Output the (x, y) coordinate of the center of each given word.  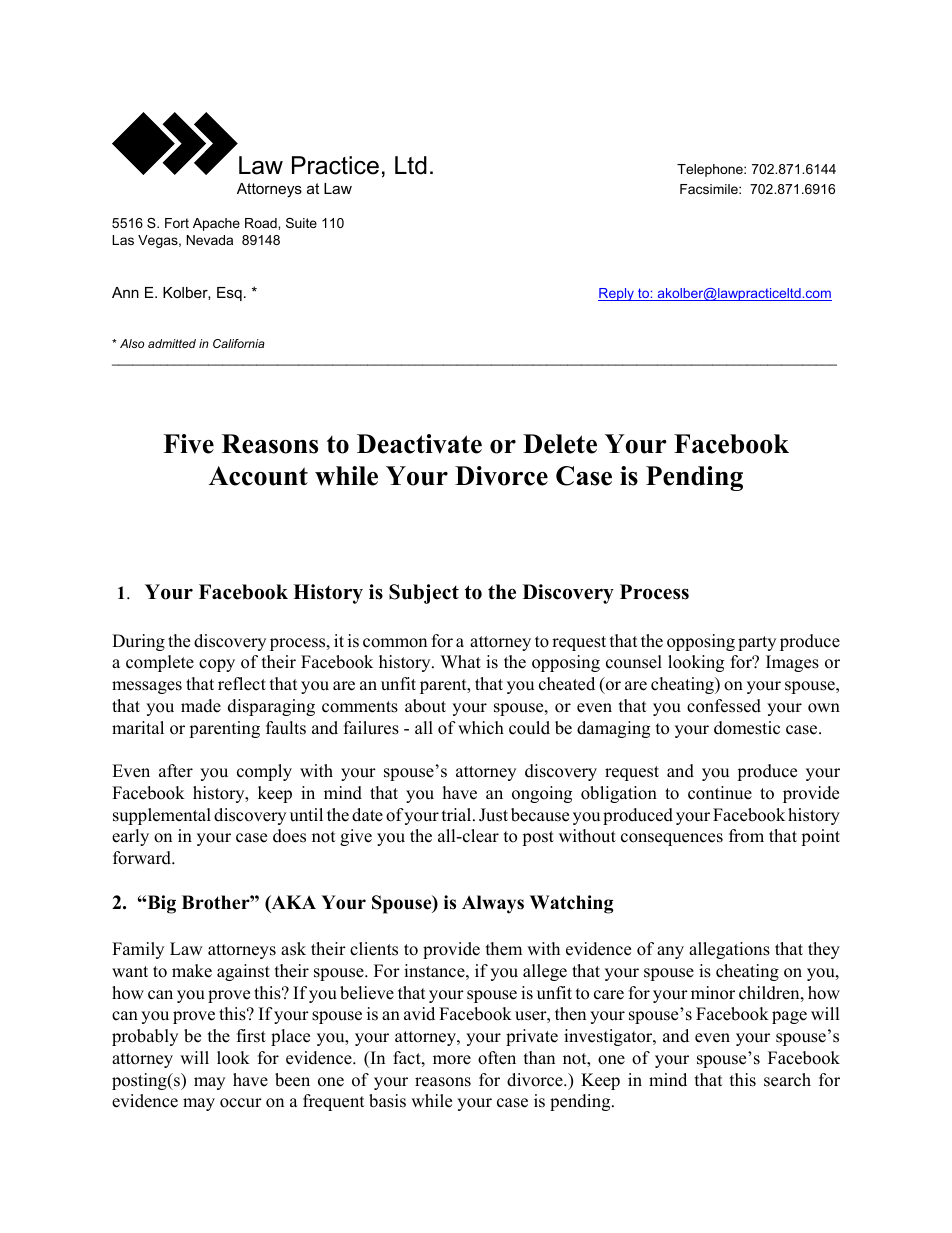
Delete (560, 444)
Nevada (210, 240)
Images (792, 663)
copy (217, 665)
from (746, 836)
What (461, 661)
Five (188, 444)
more (452, 1060)
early (130, 837)
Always (493, 904)
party (757, 643)
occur (241, 1103)
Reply (617, 294)
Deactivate (419, 444)
